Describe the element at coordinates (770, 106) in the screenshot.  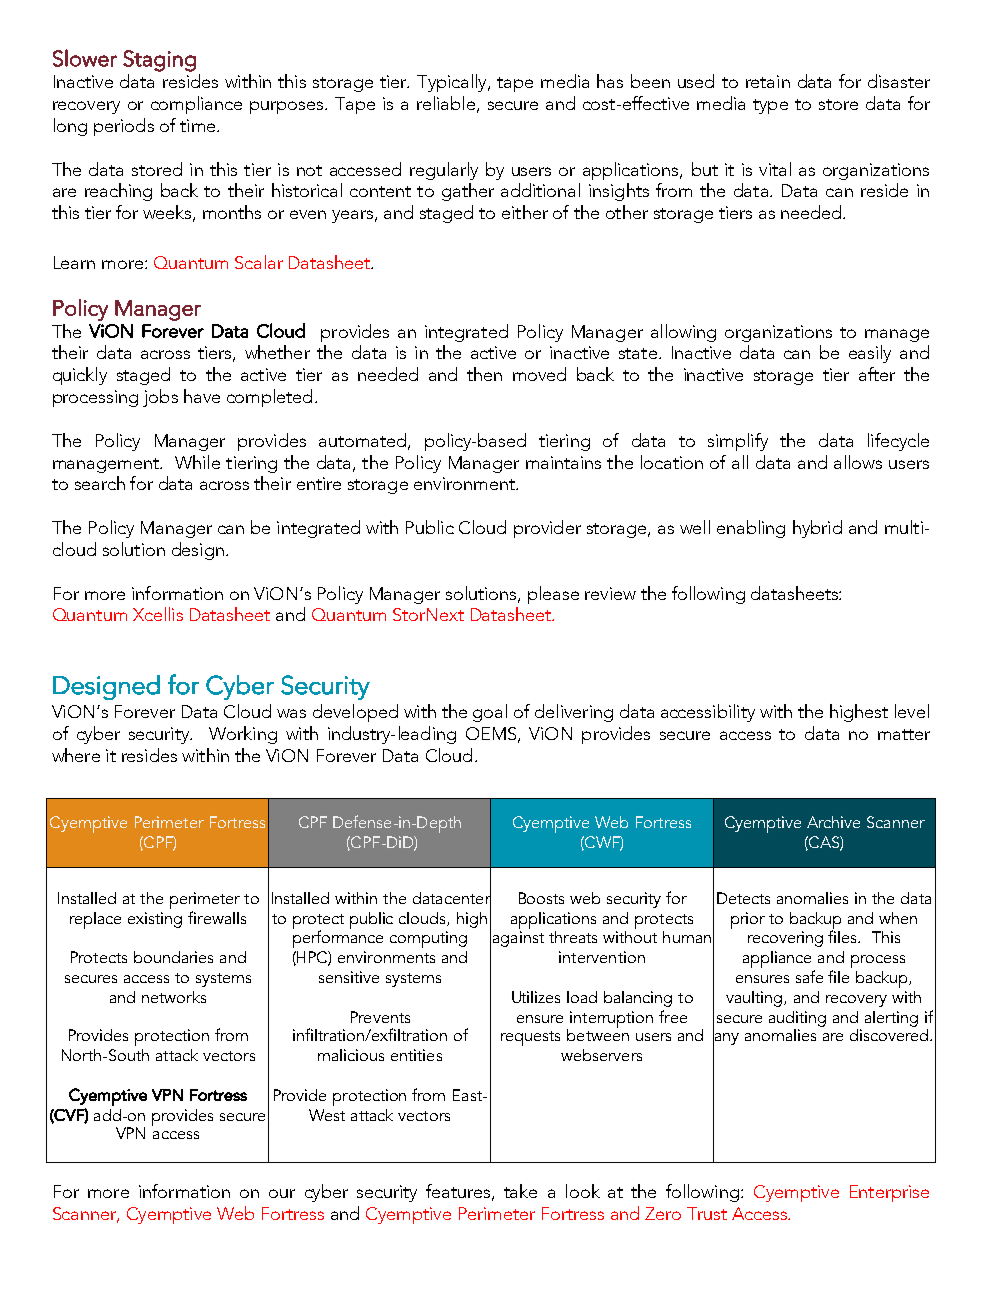
I see `type` at that location.
